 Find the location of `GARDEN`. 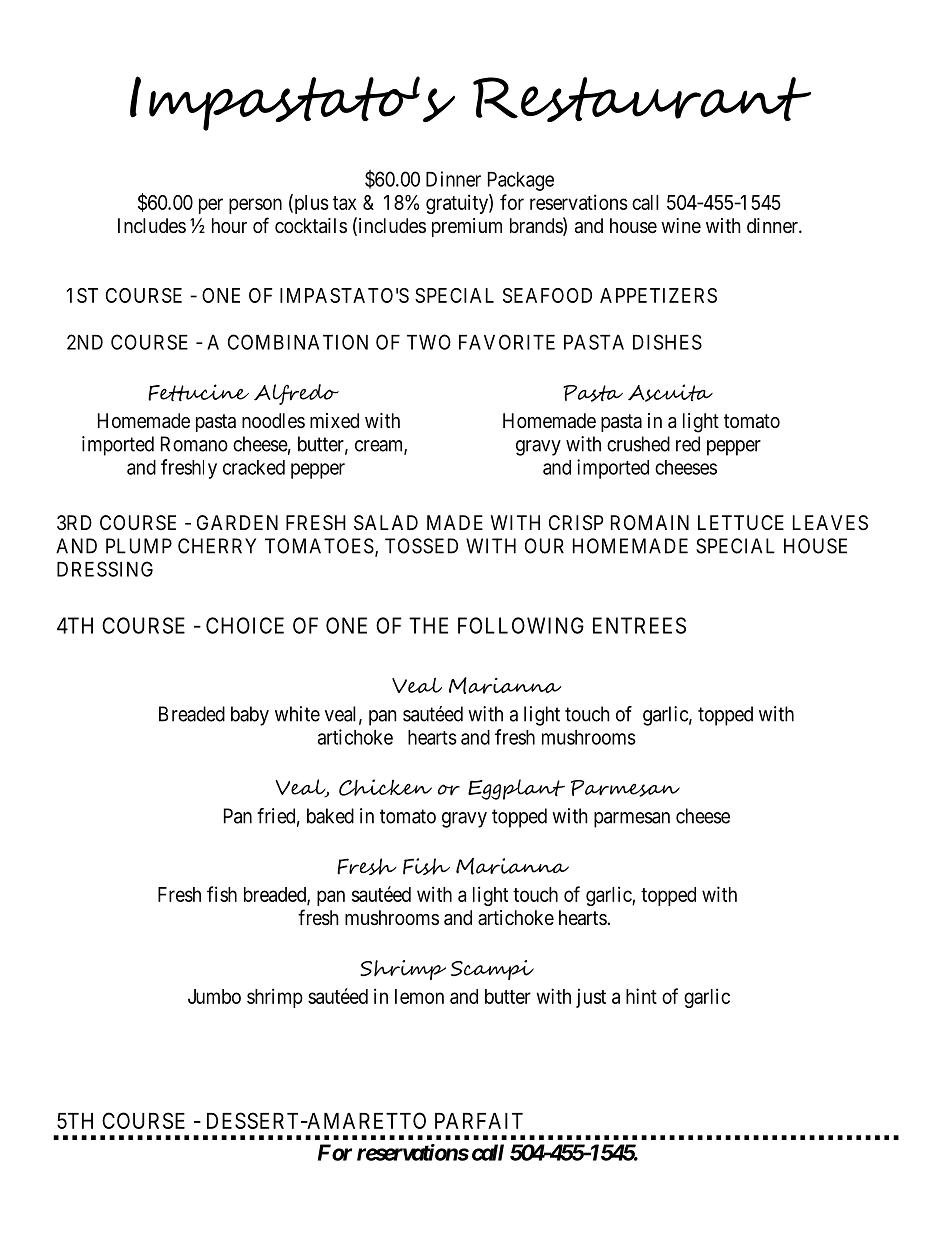

GARDEN is located at coordinates (237, 522).
